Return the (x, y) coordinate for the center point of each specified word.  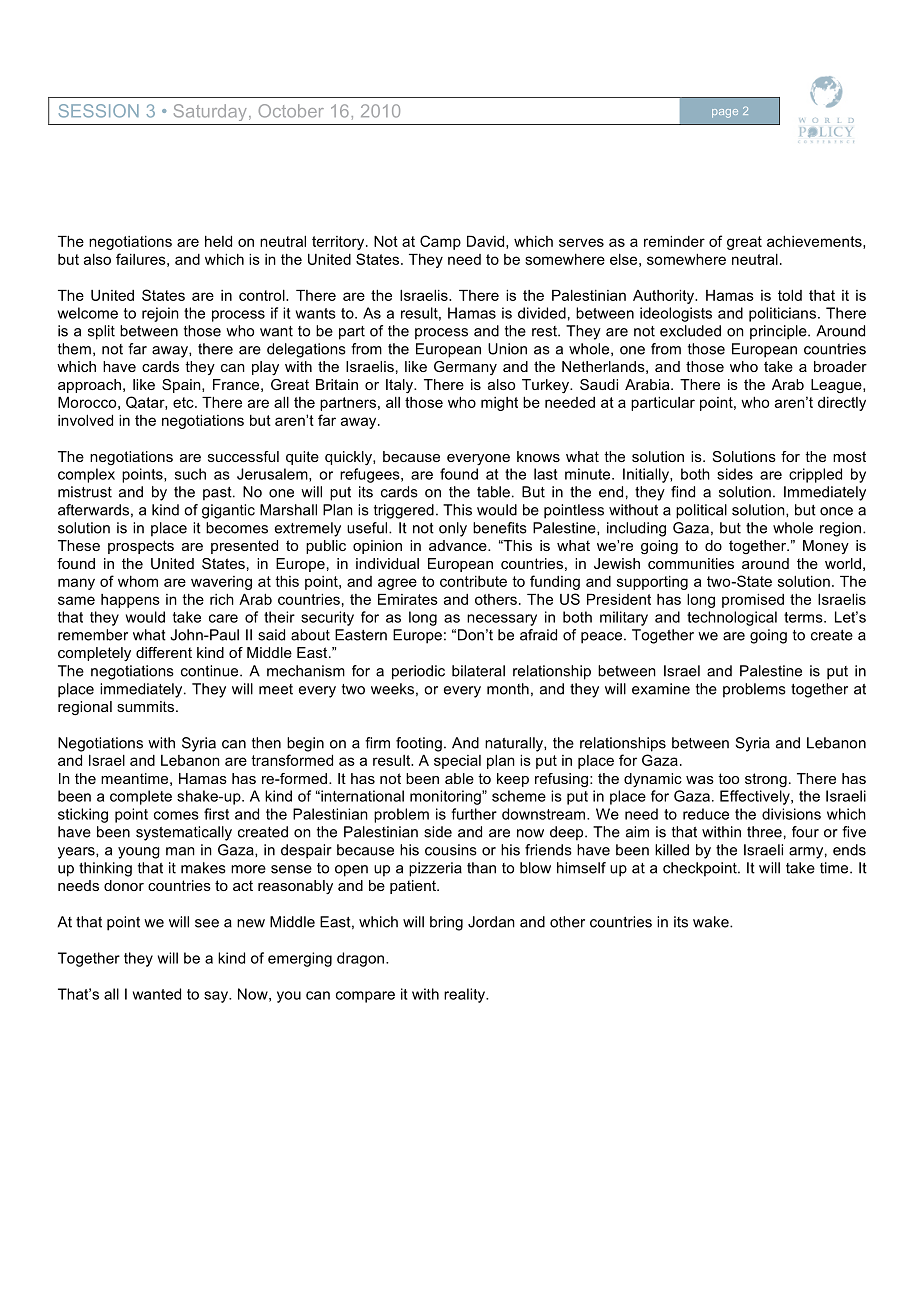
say (217, 997)
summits (145, 706)
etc (184, 402)
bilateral (478, 671)
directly (842, 404)
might (499, 404)
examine (661, 689)
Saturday (210, 112)
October (291, 111)
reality (465, 995)
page (725, 113)
